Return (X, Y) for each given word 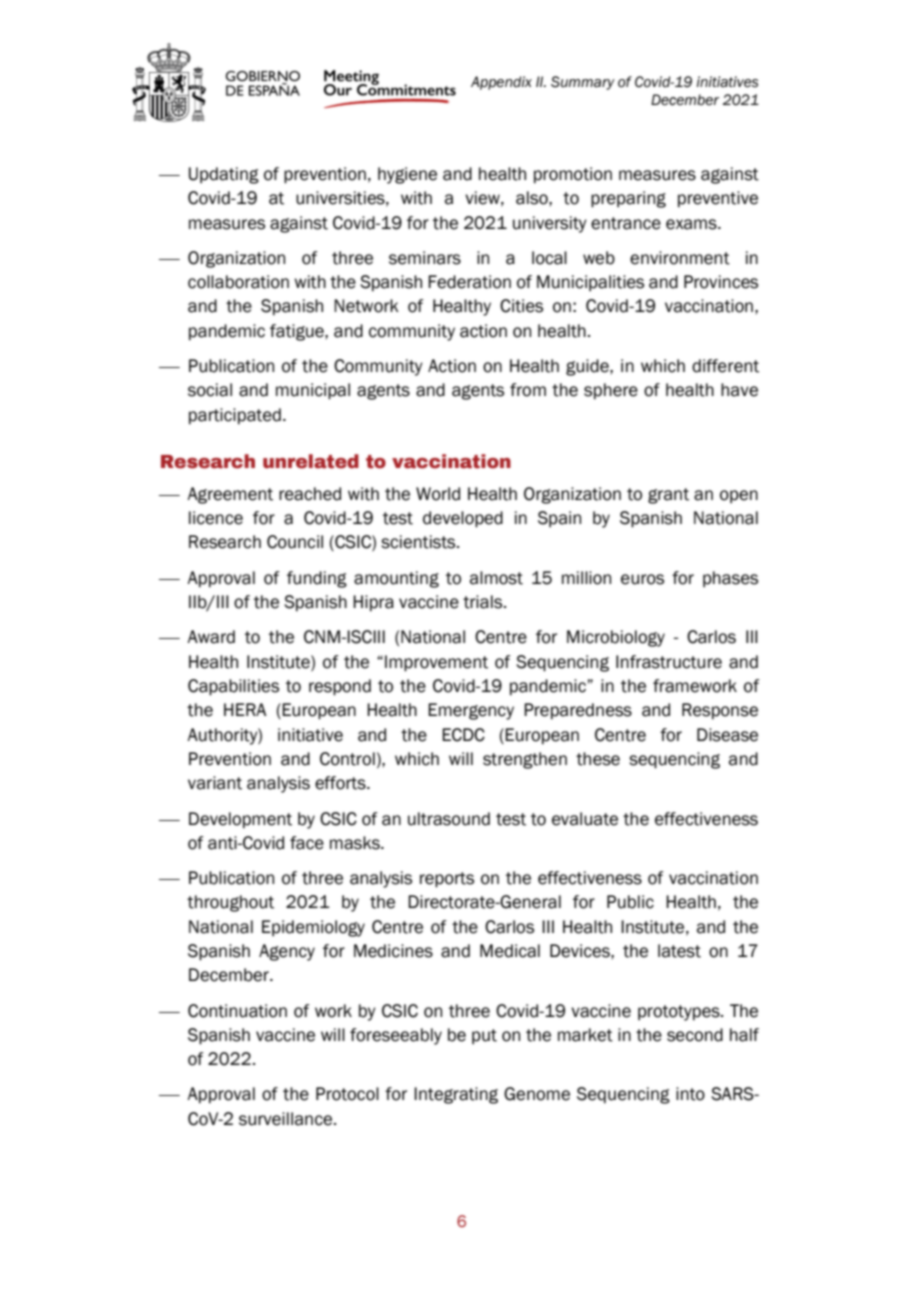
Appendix (501, 83)
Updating (224, 175)
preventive (718, 199)
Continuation (237, 1011)
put (484, 1036)
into (690, 1094)
